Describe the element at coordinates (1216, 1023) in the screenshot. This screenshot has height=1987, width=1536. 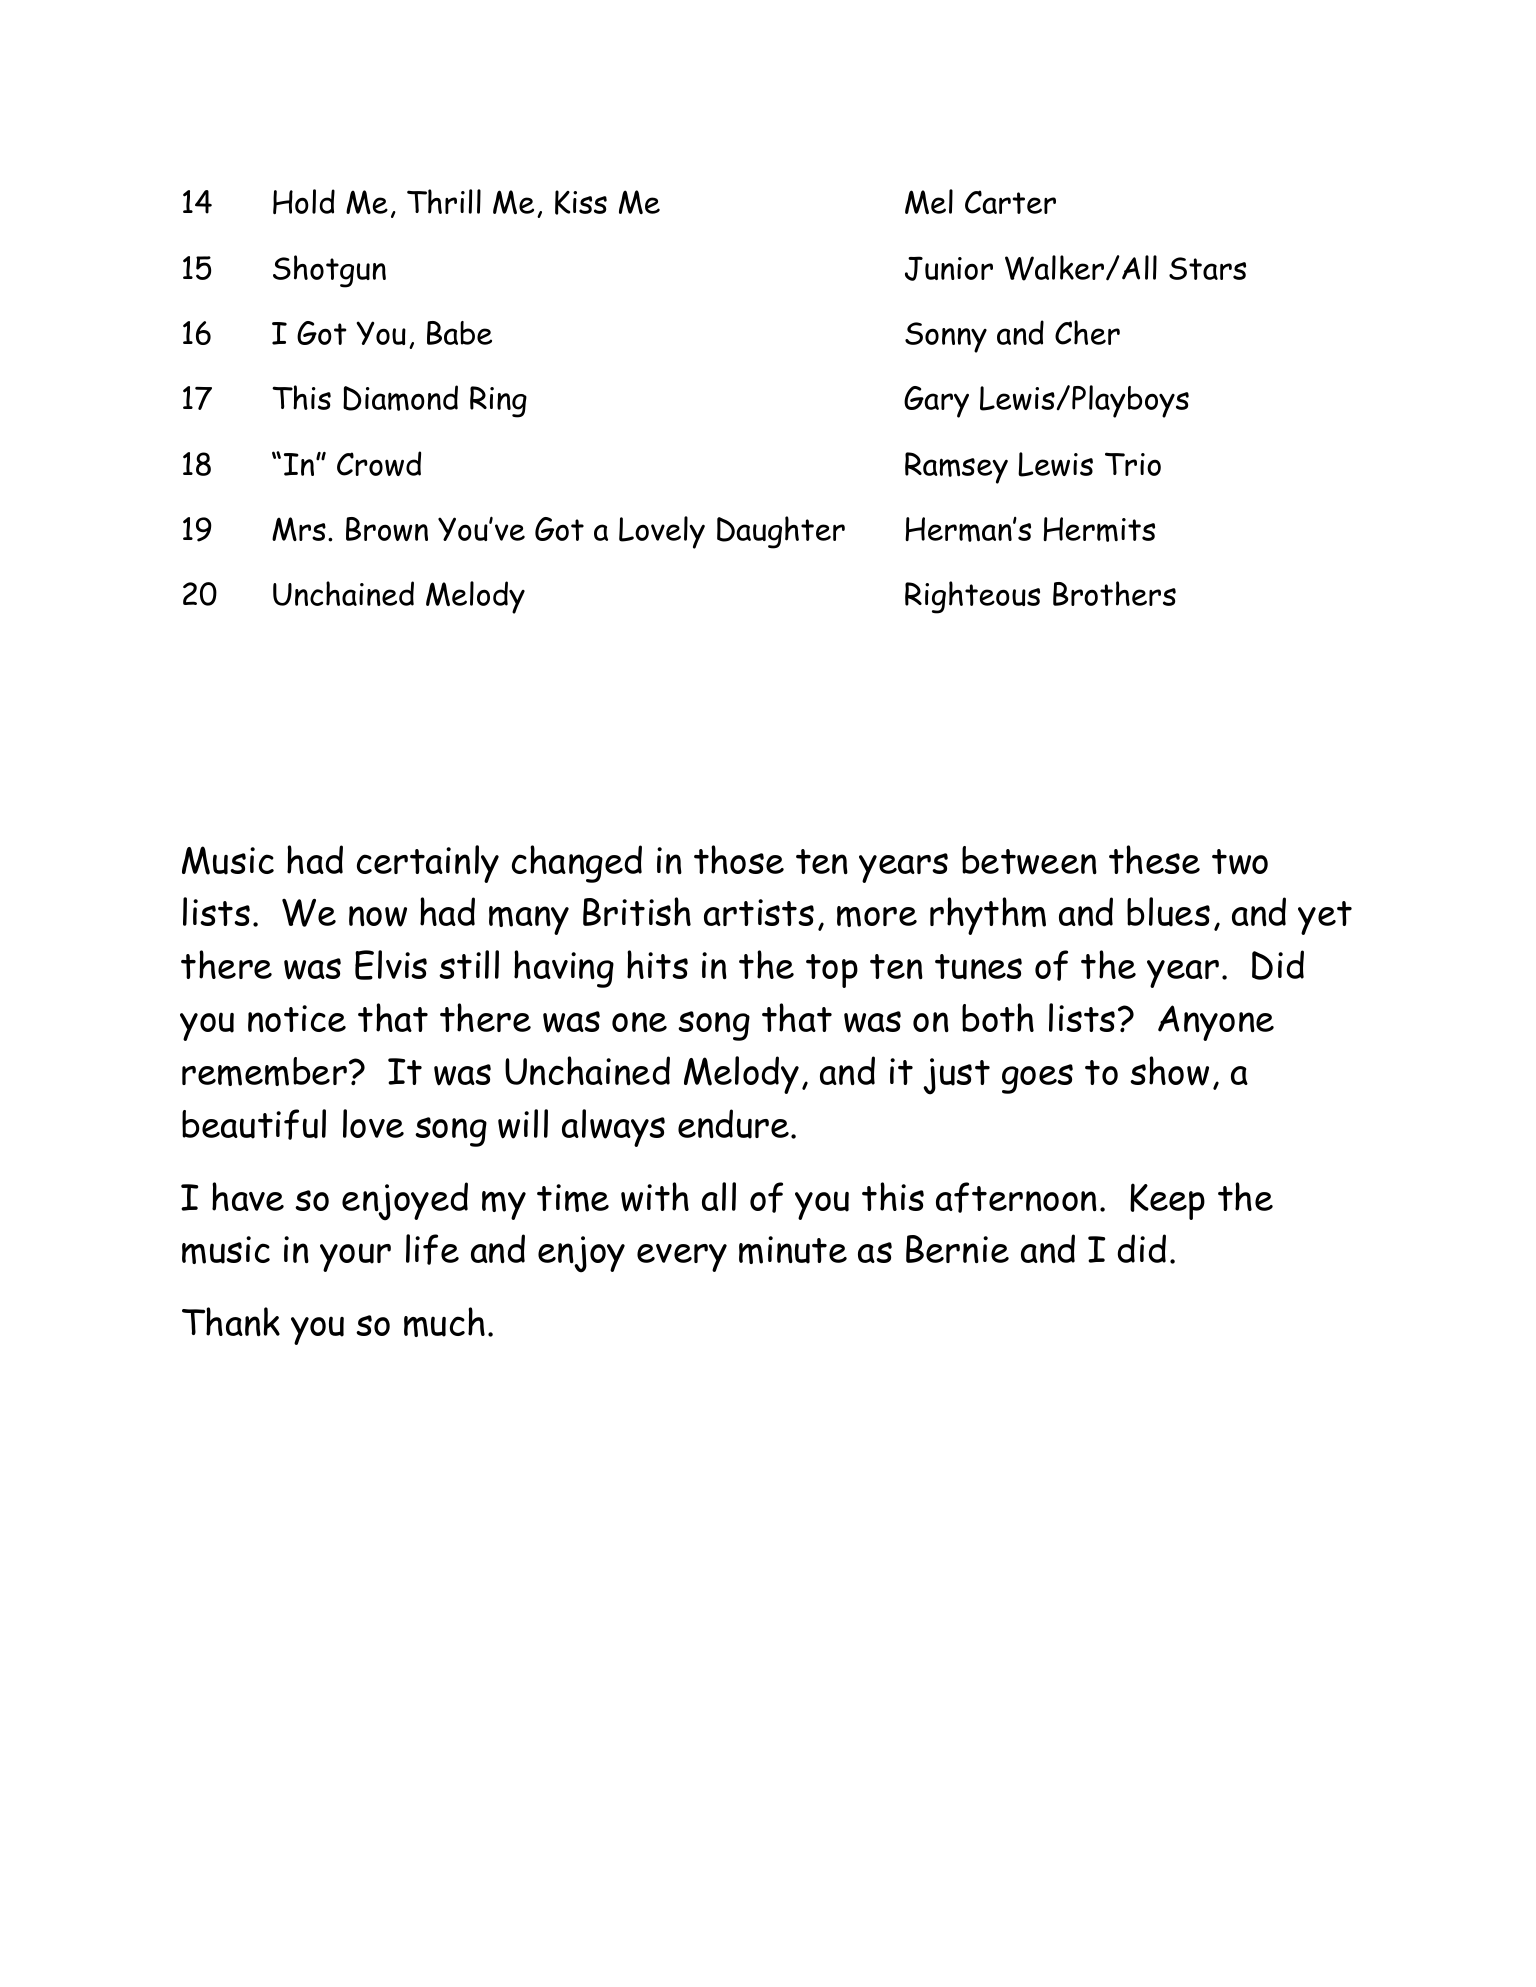
I see `Anyone` at that location.
